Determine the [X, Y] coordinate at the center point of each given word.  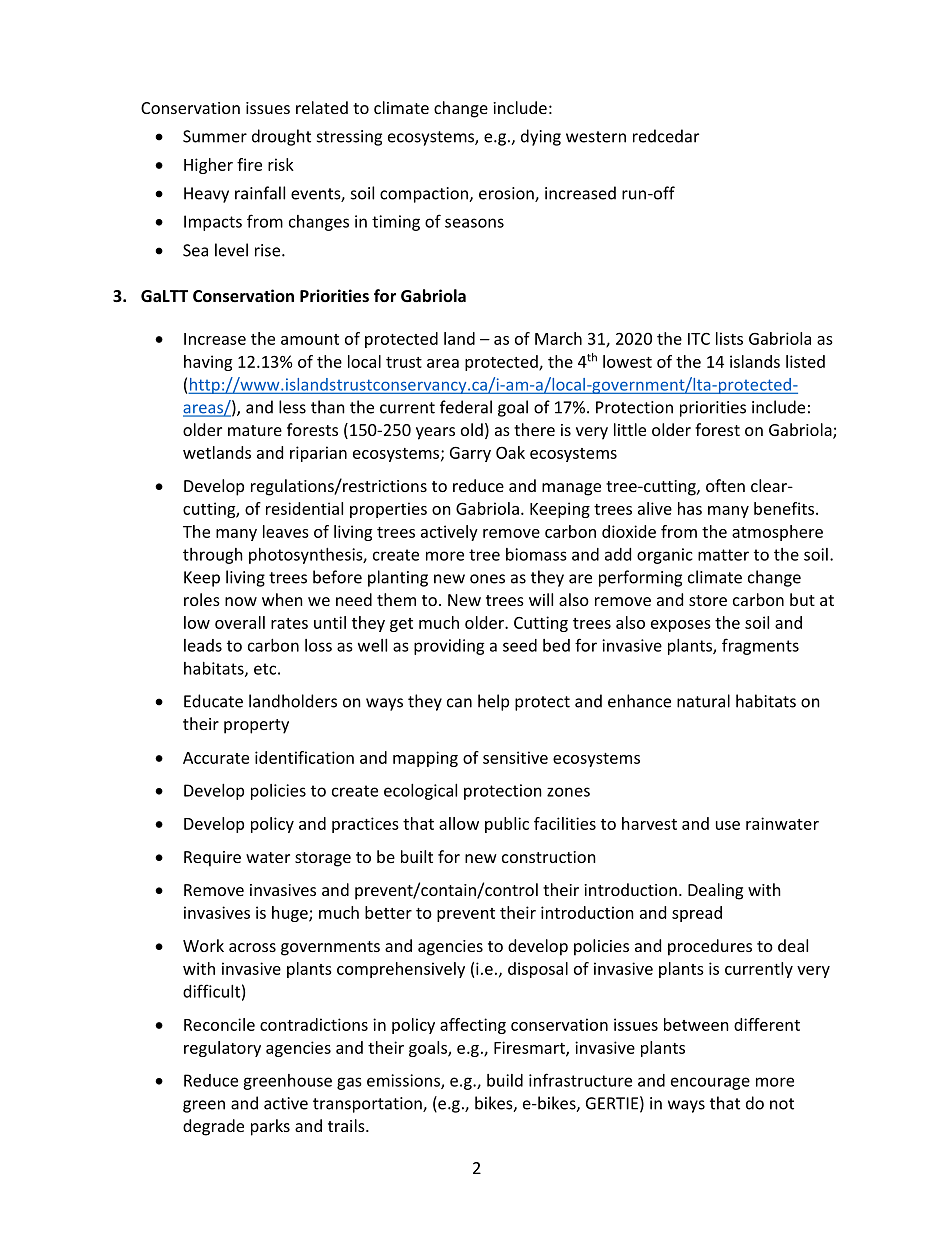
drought [281, 137]
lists [729, 338]
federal [466, 407]
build [505, 1080]
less [292, 407]
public [507, 825]
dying [541, 137]
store [708, 600]
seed [520, 645]
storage [323, 859]
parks [270, 1127]
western [596, 137]
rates [289, 623]
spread [697, 914]
